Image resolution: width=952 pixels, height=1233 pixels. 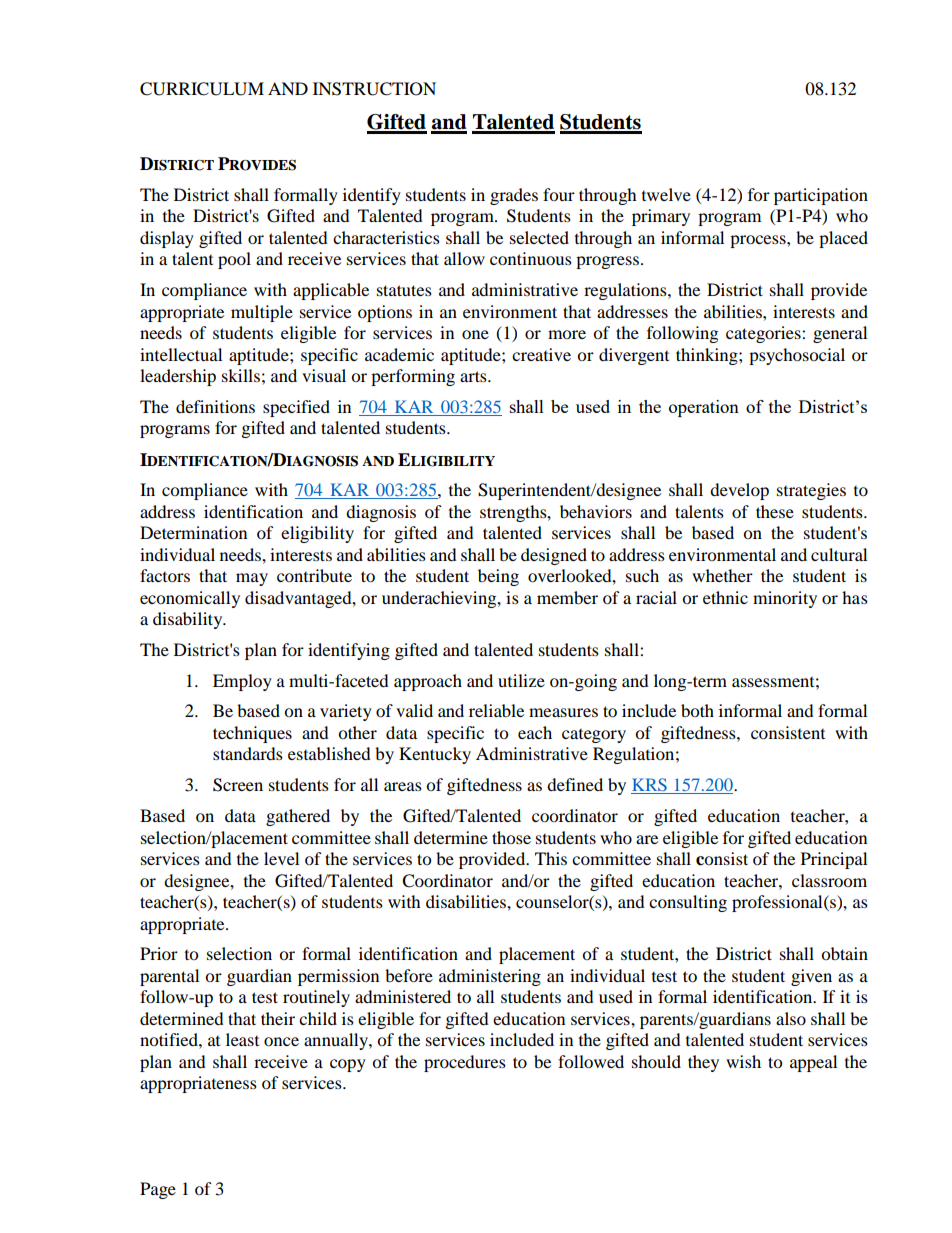 What do you see at coordinates (764, 334) in the document?
I see `categories` at bounding box center [764, 334].
